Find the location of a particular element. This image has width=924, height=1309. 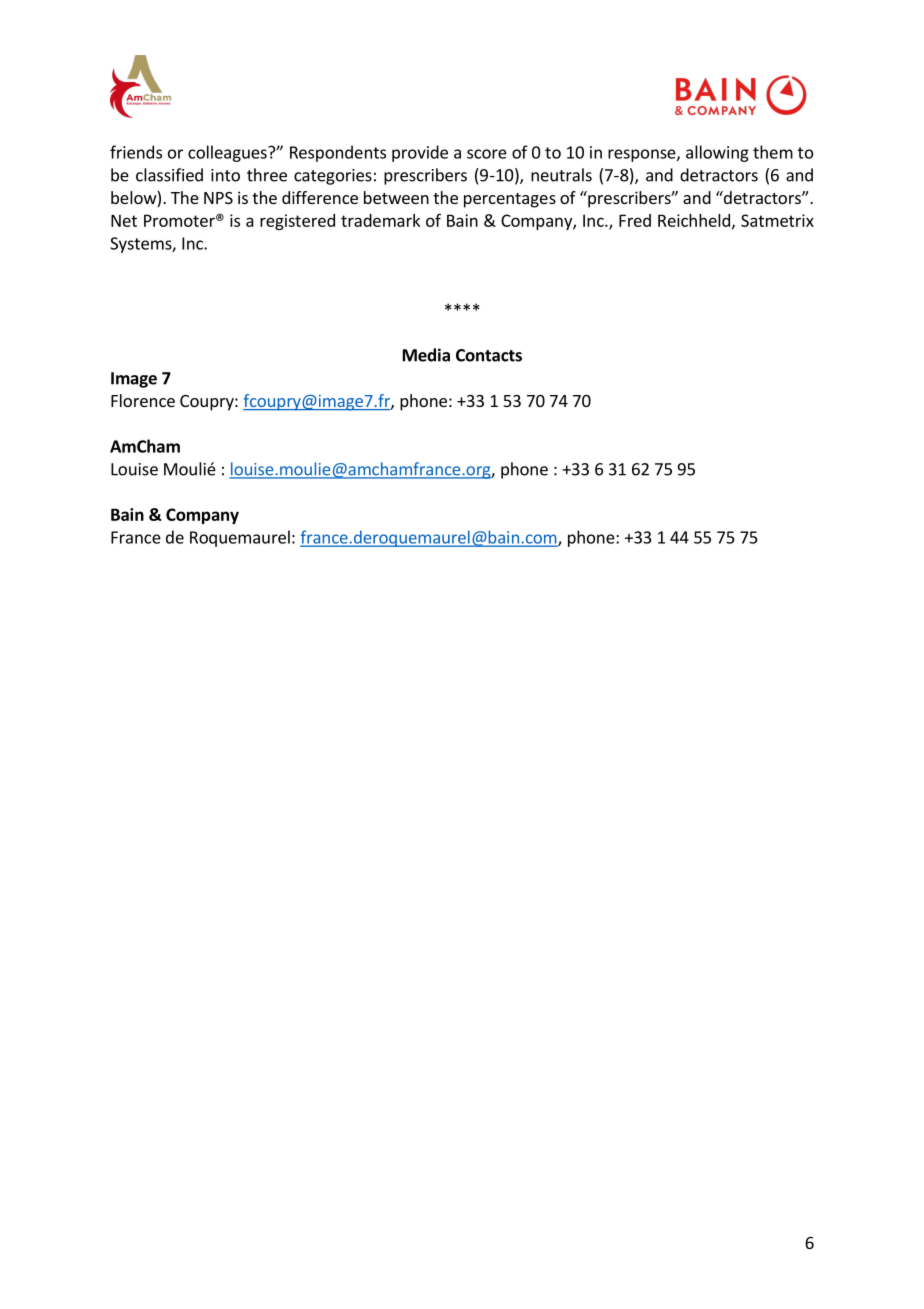

below is located at coordinates (134, 199).
